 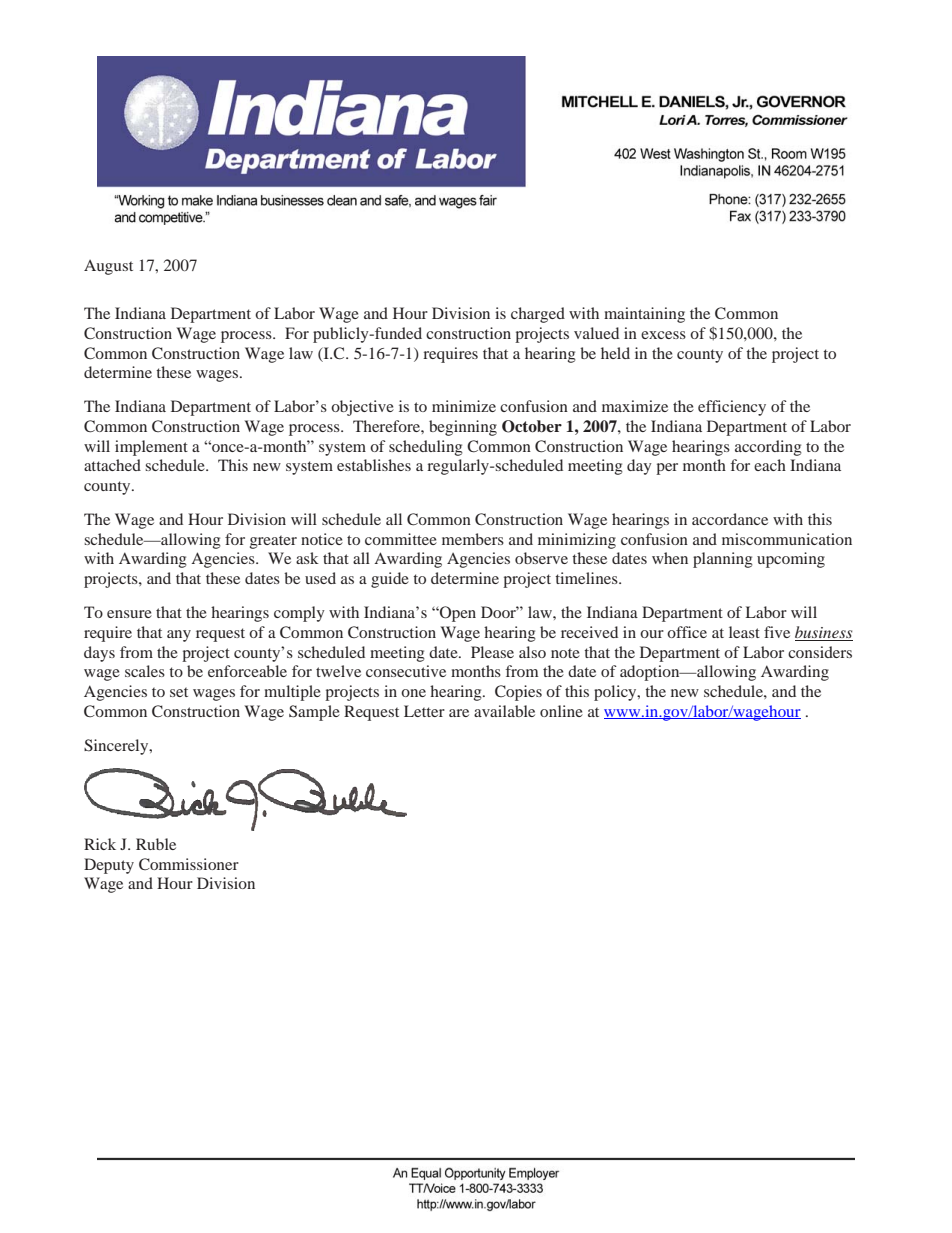 What do you see at coordinates (492, 652) in the page?
I see `Please` at bounding box center [492, 652].
